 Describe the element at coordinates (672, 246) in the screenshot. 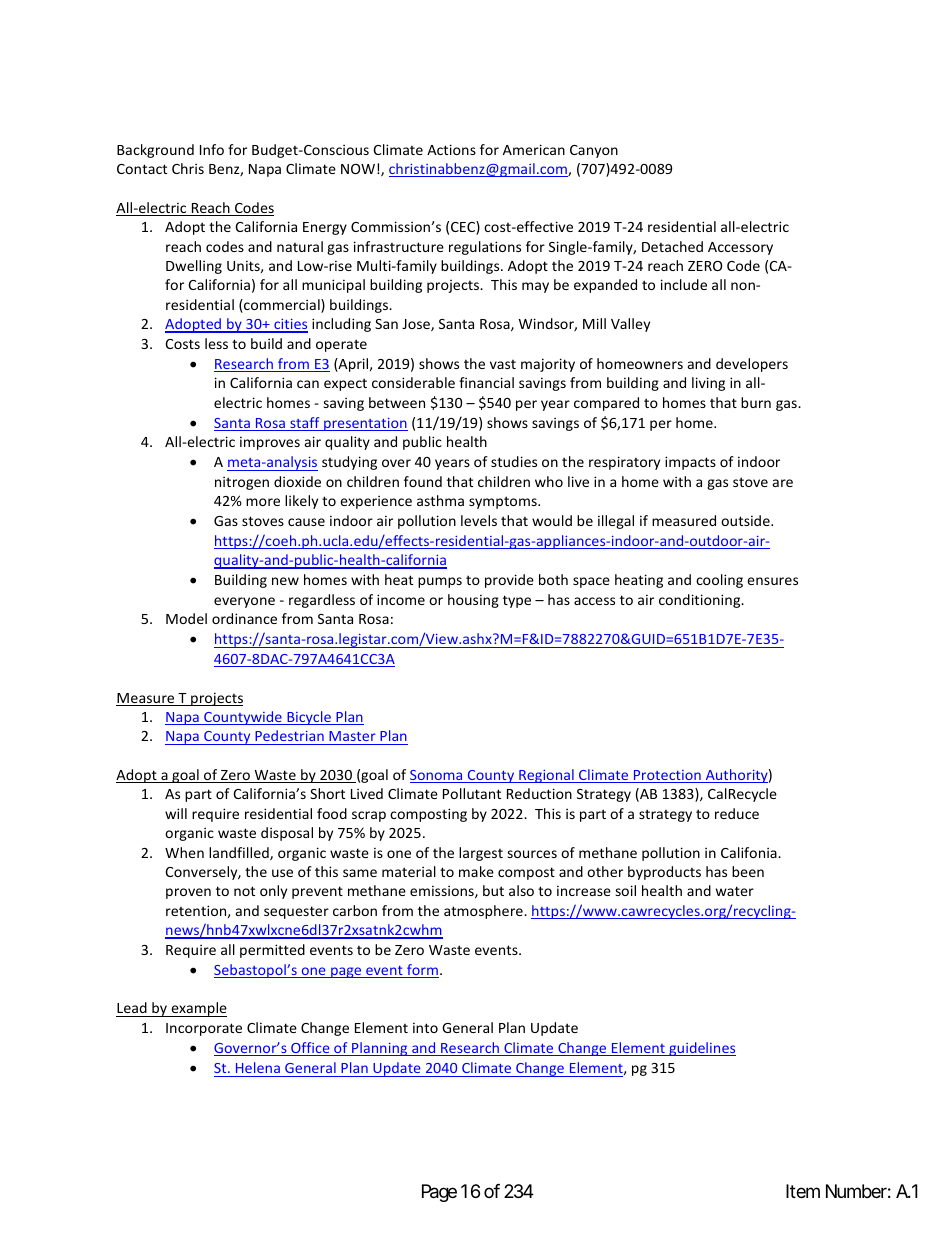

I see `Detached` at that location.
